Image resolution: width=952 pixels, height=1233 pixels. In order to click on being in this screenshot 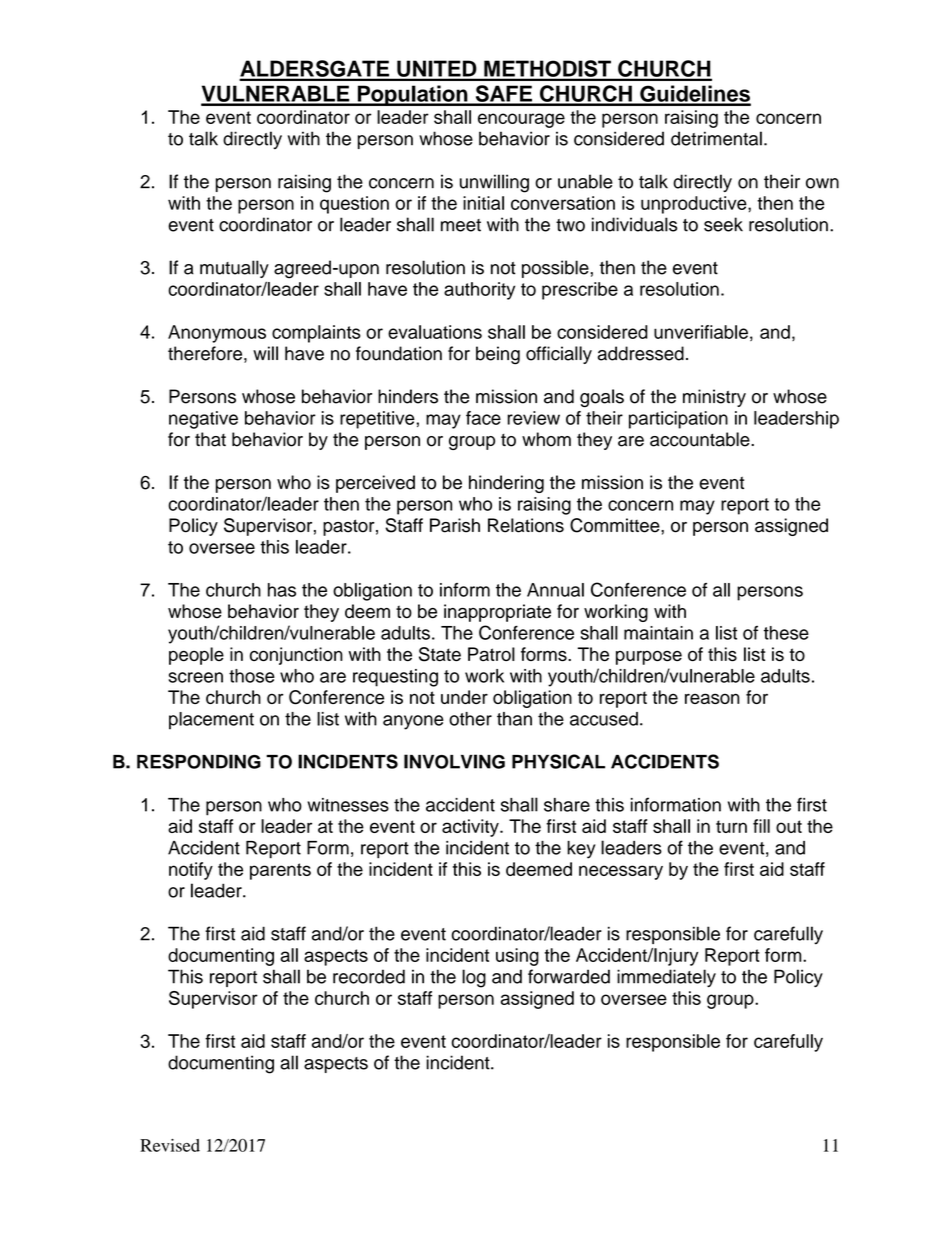, I will do `click(498, 355)`.
